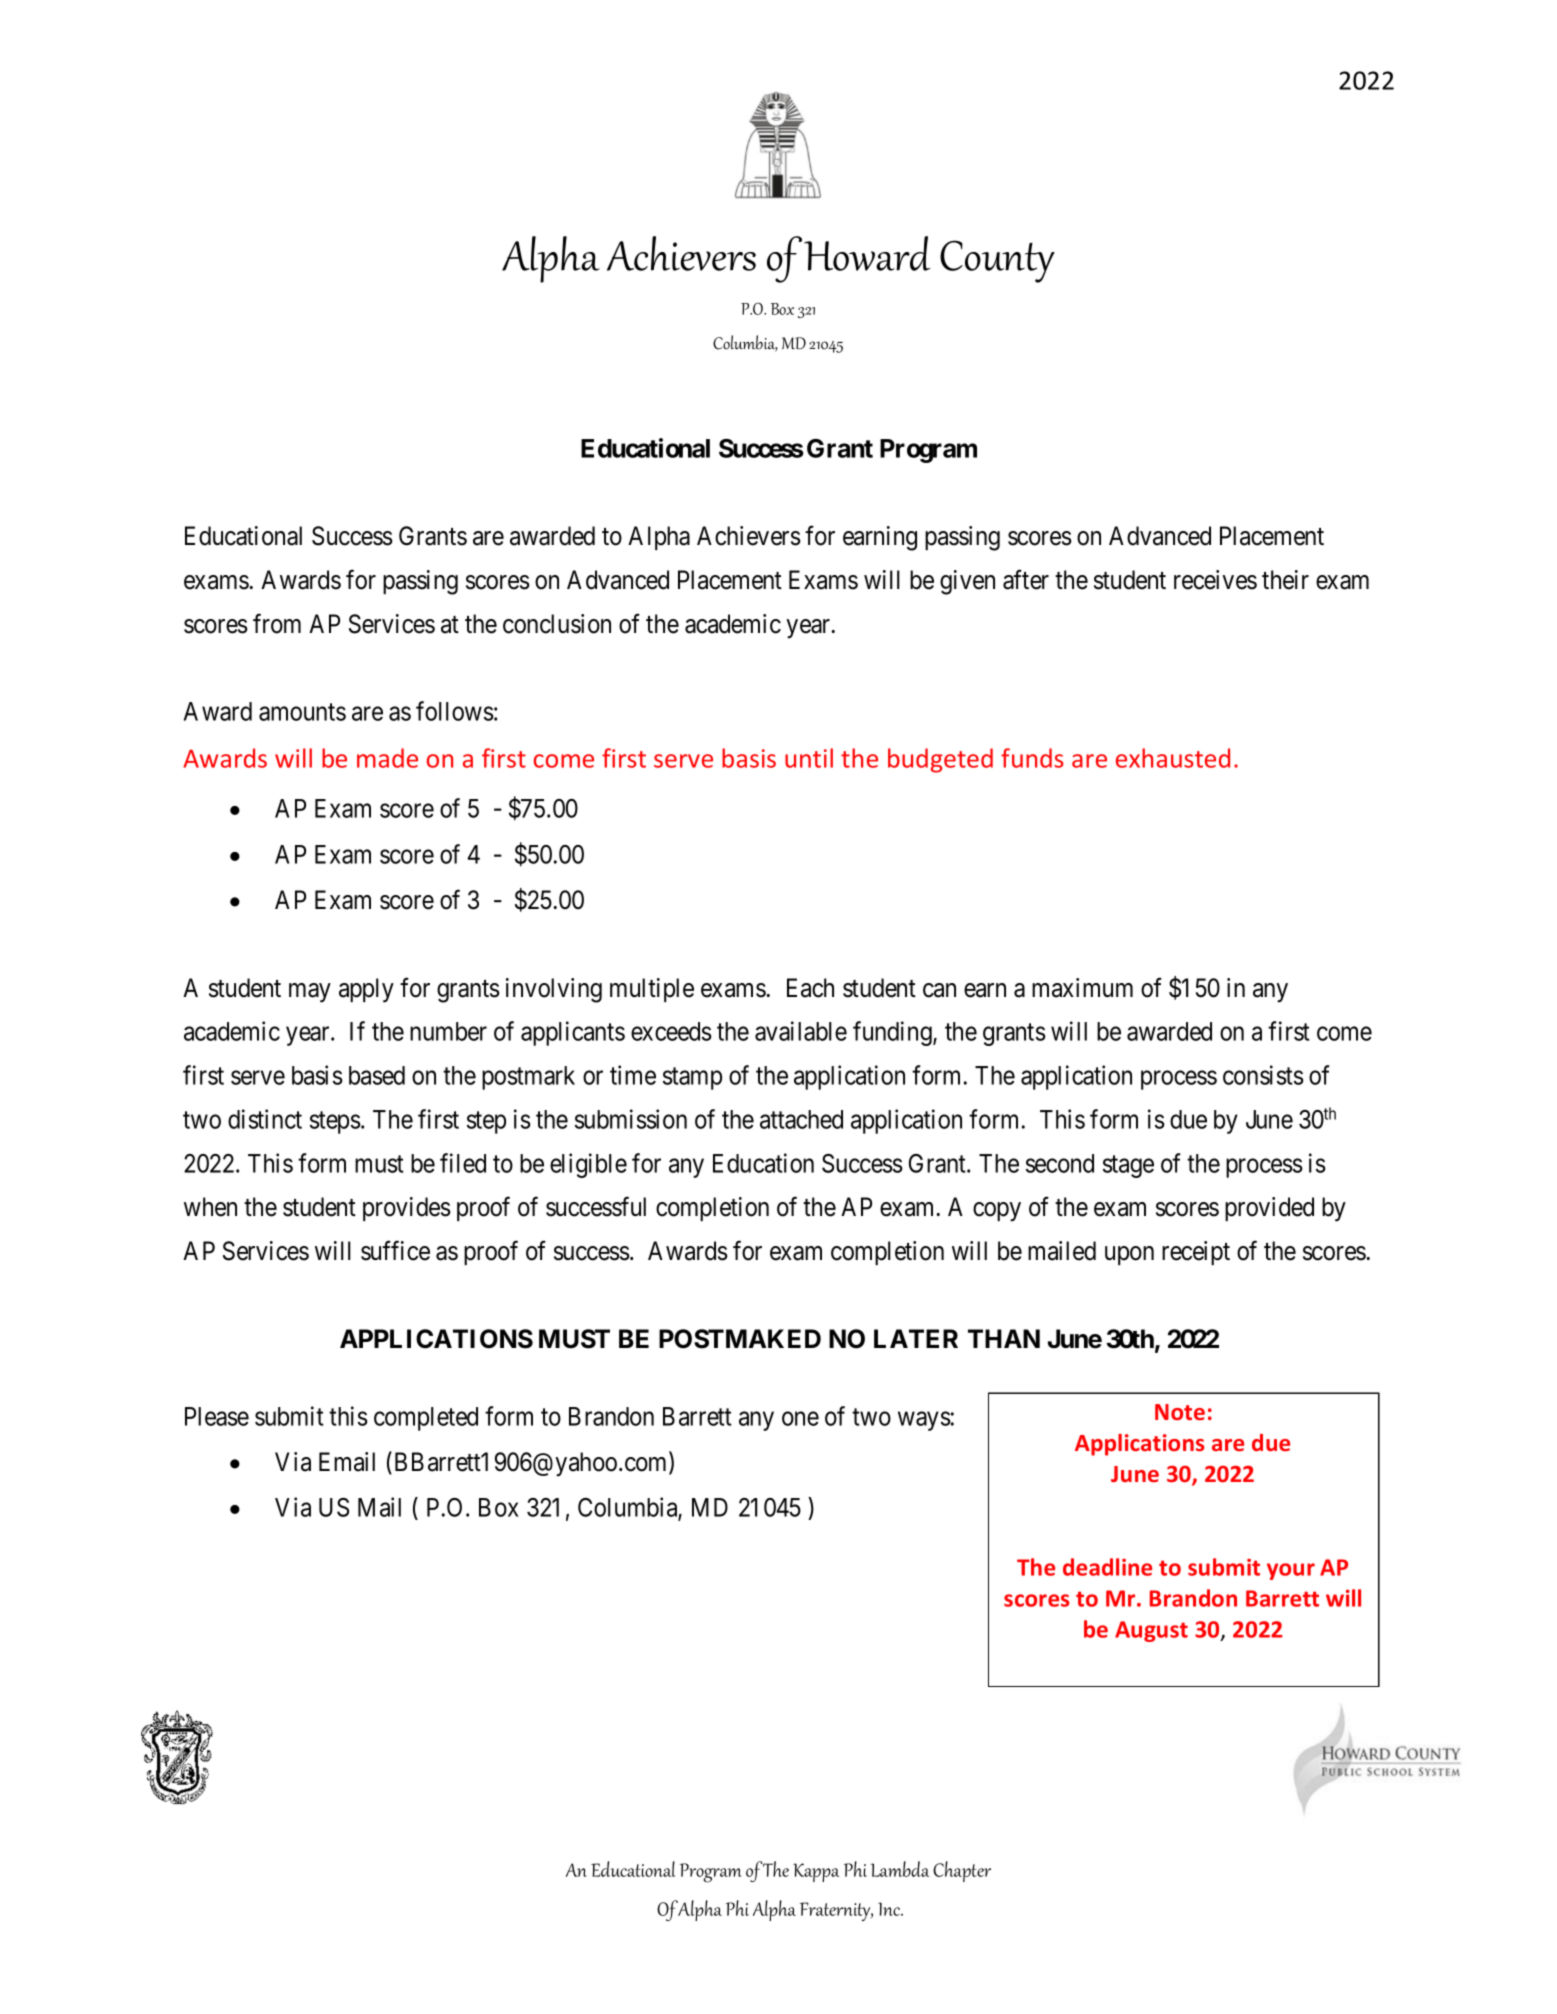 The height and width of the screenshot is (2014, 1557). I want to click on until, so click(809, 758).
